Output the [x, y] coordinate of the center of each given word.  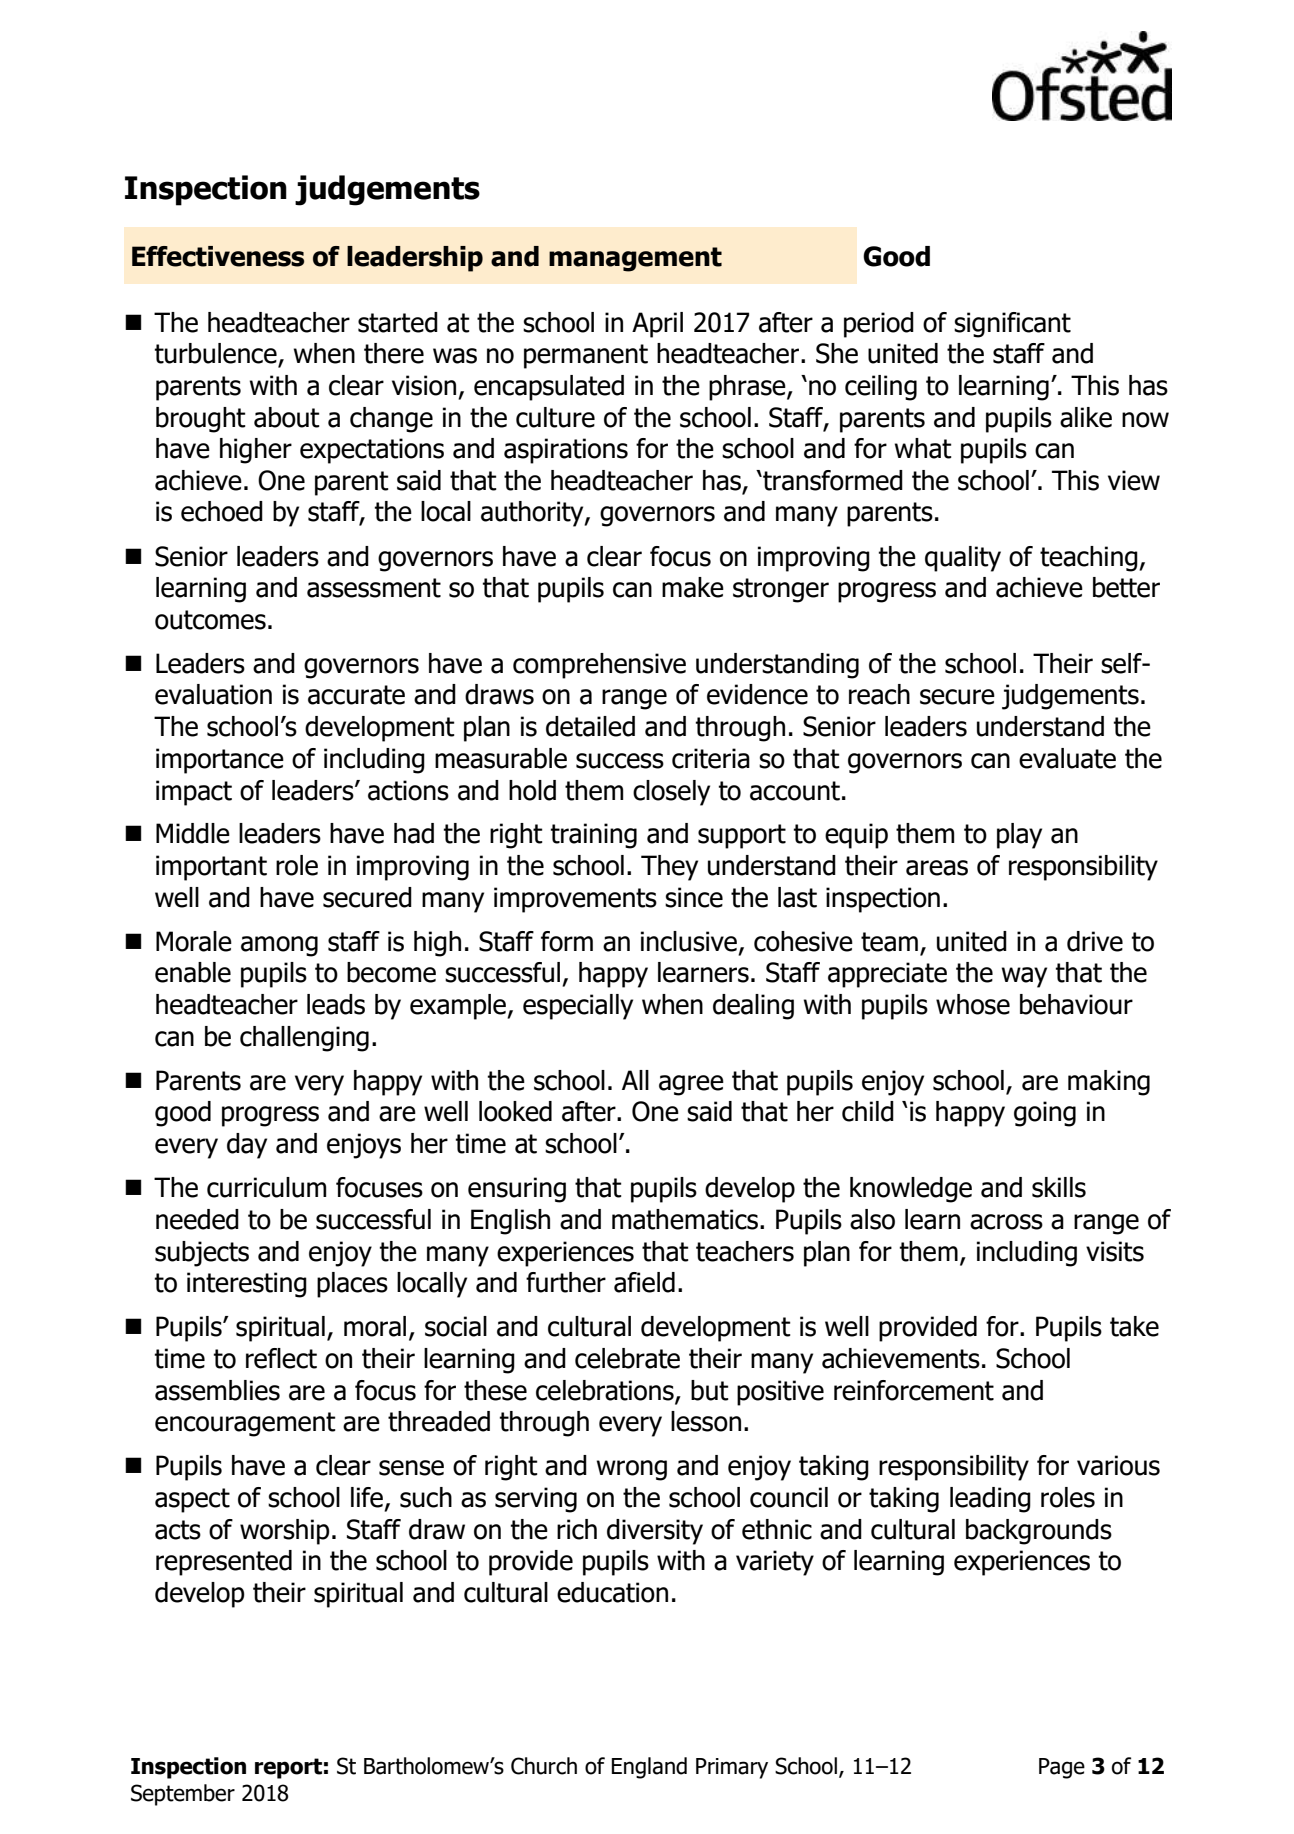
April [657, 325]
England [649, 1768]
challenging [304, 1039]
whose [973, 1004]
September [183, 1795]
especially [578, 1007]
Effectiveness [218, 256]
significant [1012, 325]
